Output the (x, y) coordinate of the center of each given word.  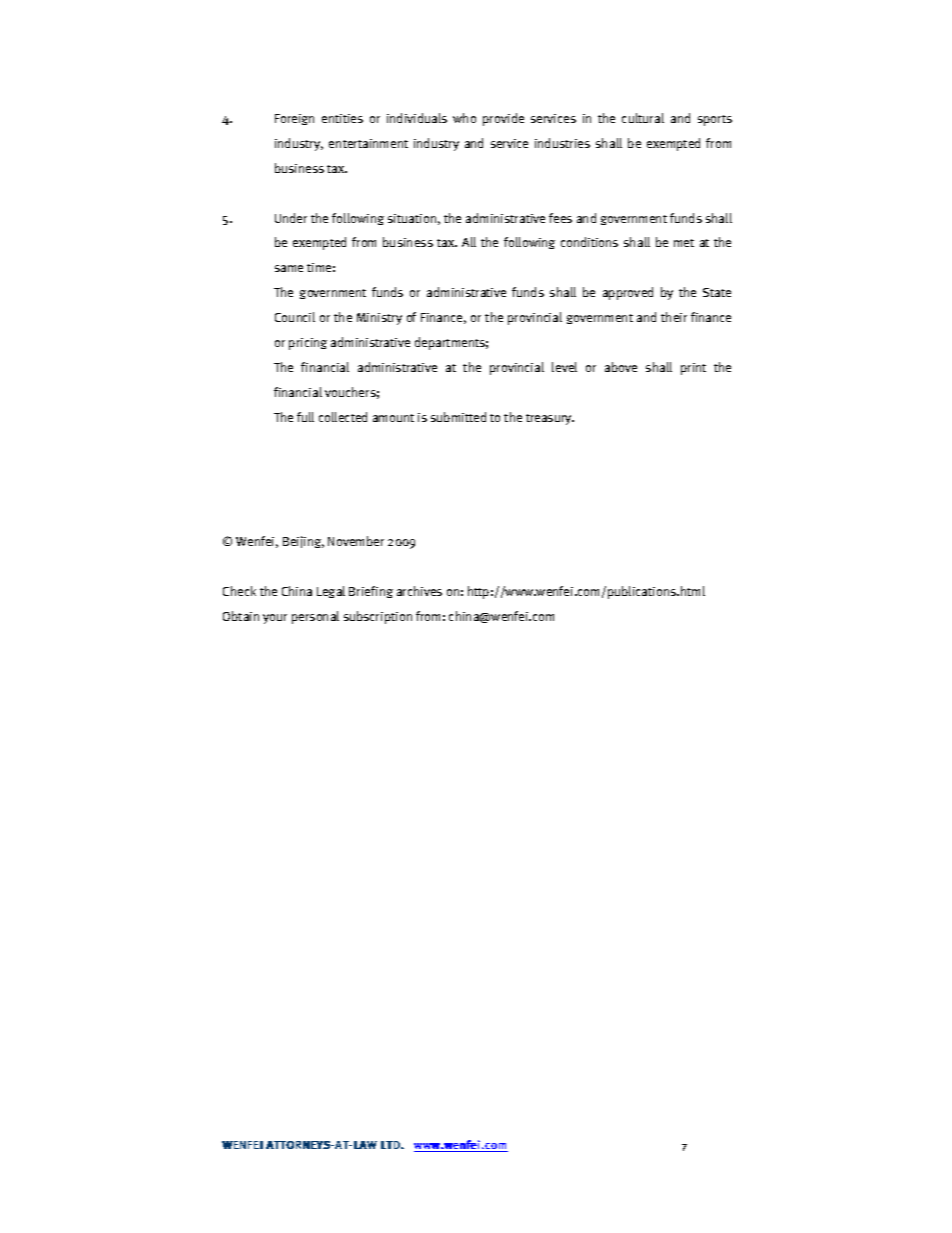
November (356, 541)
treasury (550, 419)
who (464, 118)
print (693, 369)
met (684, 243)
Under (291, 218)
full (305, 417)
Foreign (294, 119)
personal (315, 617)
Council (295, 317)
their (674, 317)
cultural (643, 118)
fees (560, 218)
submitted (458, 417)
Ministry (379, 319)
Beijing (303, 542)
